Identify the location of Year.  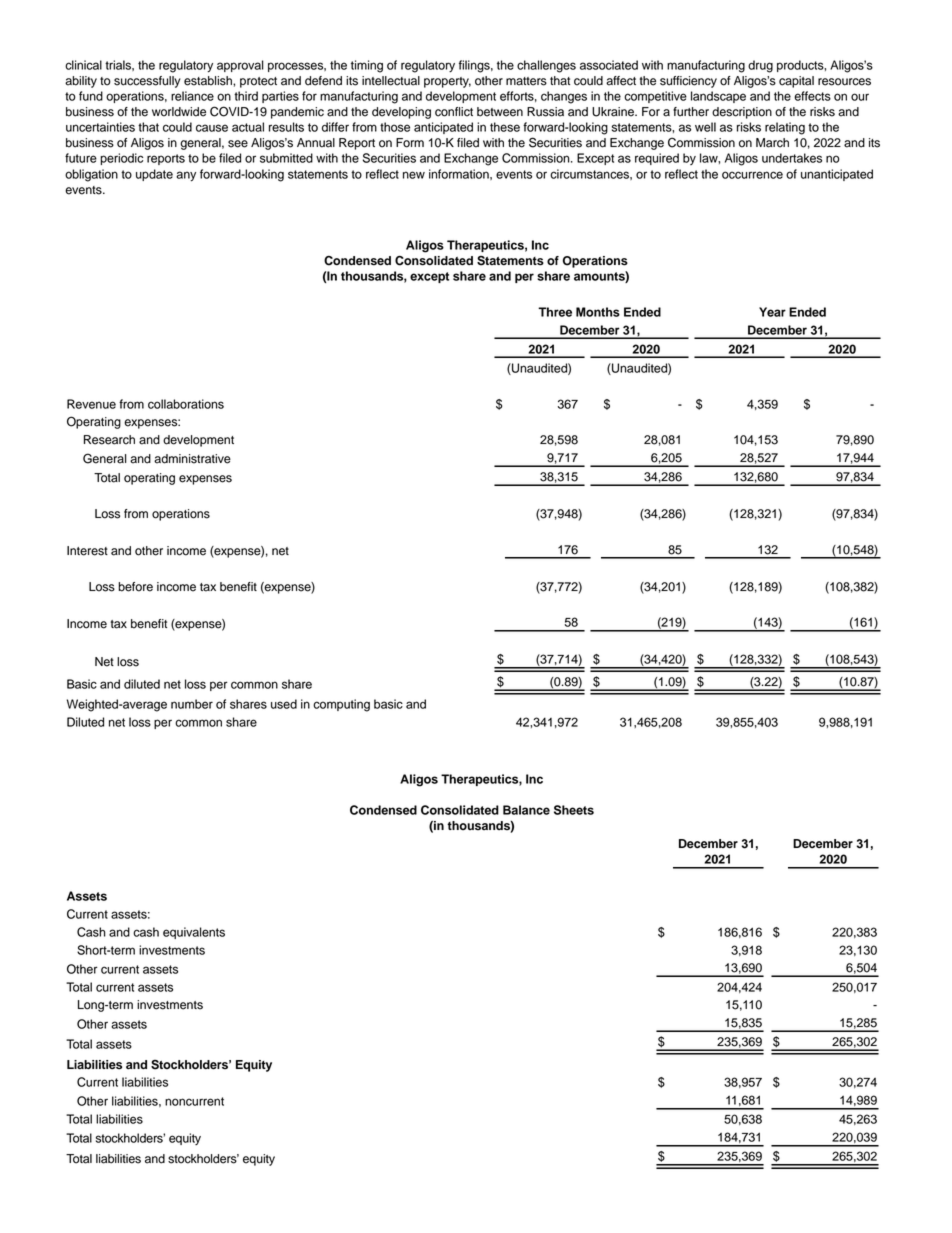
(772, 312).
